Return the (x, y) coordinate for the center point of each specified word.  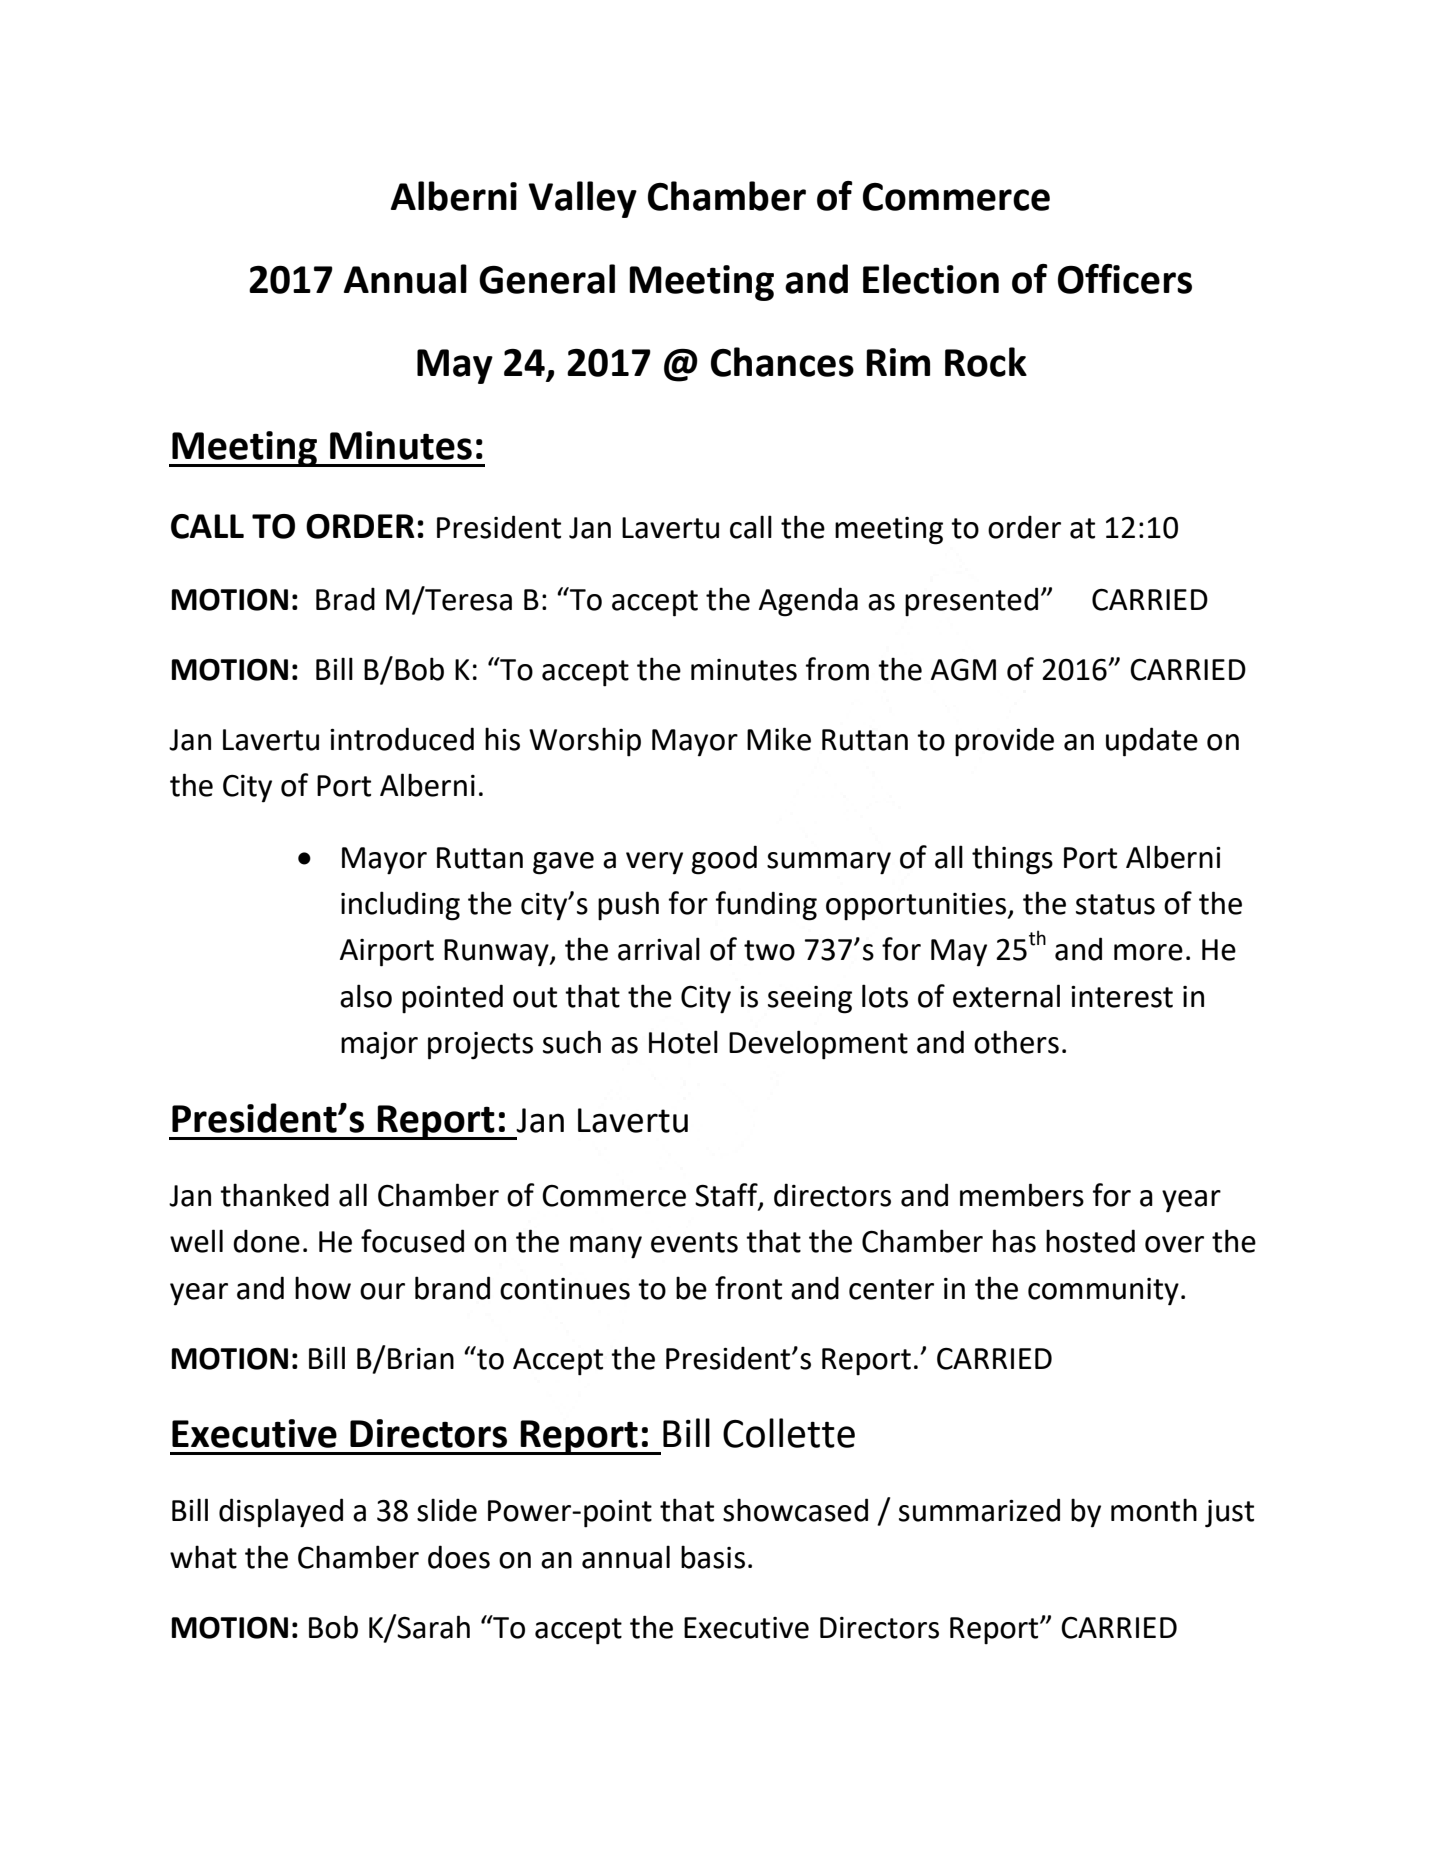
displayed (281, 1513)
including (400, 906)
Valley (582, 199)
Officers (1125, 279)
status (1115, 904)
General (547, 279)
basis (713, 1557)
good (724, 860)
